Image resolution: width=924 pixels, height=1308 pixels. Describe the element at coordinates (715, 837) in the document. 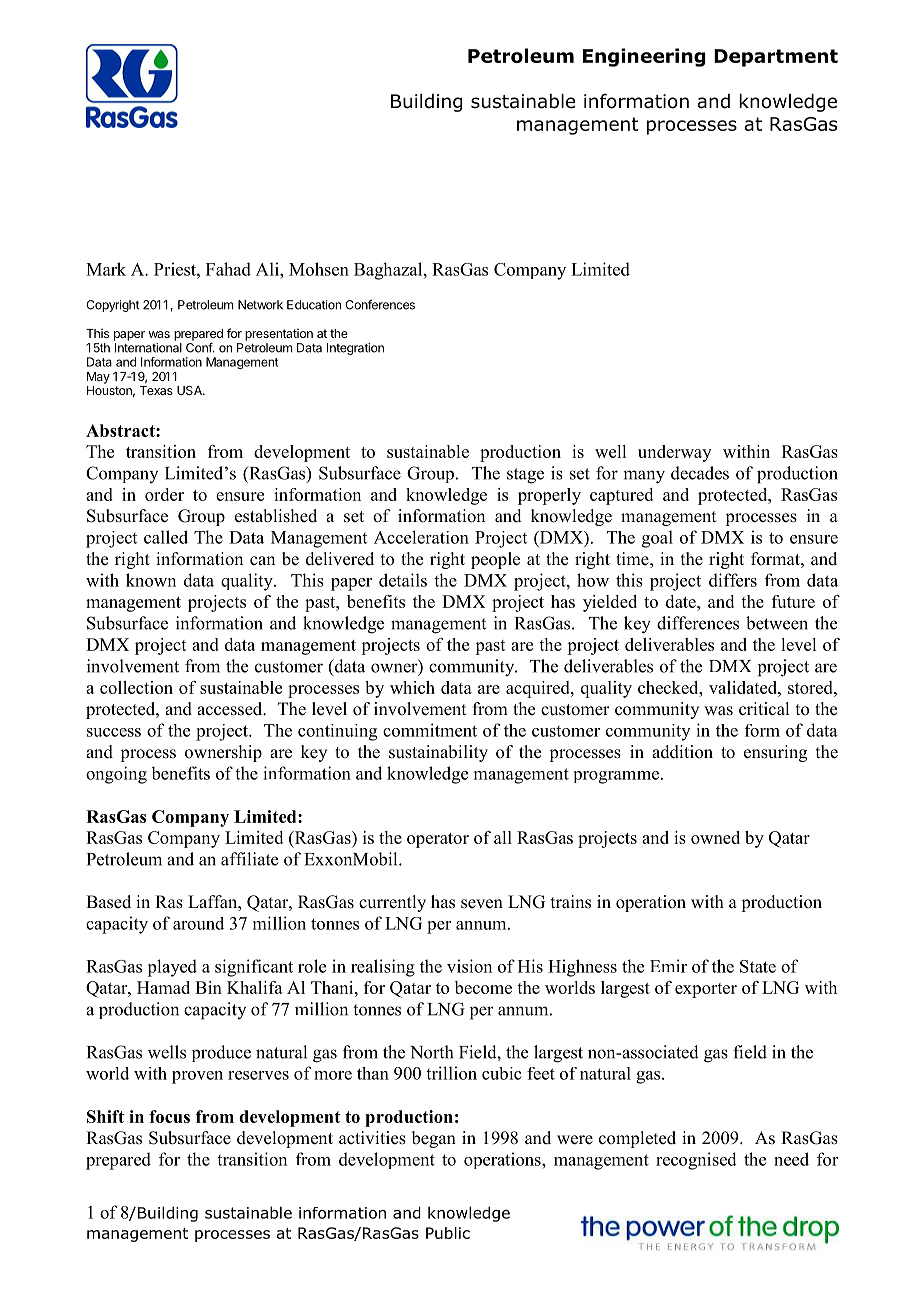

I see `owned` at that location.
